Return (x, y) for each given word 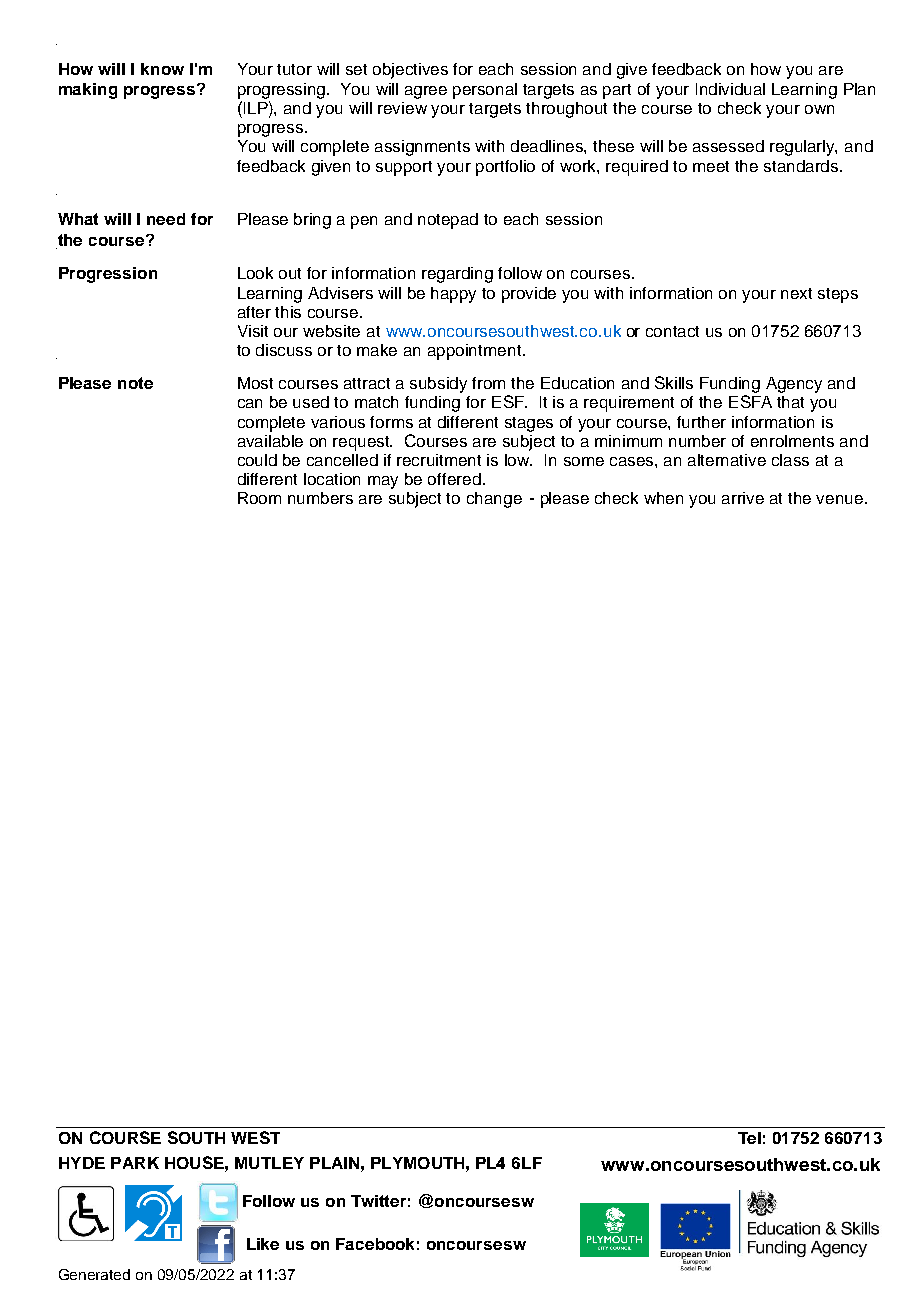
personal (485, 91)
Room (259, 498)
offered (454, 479)
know (162, 69)
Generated (94, 1274)
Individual (730, 89)
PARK (135, 1163)
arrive (743, 498)
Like (263, 1244)
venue (841, 499)
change (494, 500)
